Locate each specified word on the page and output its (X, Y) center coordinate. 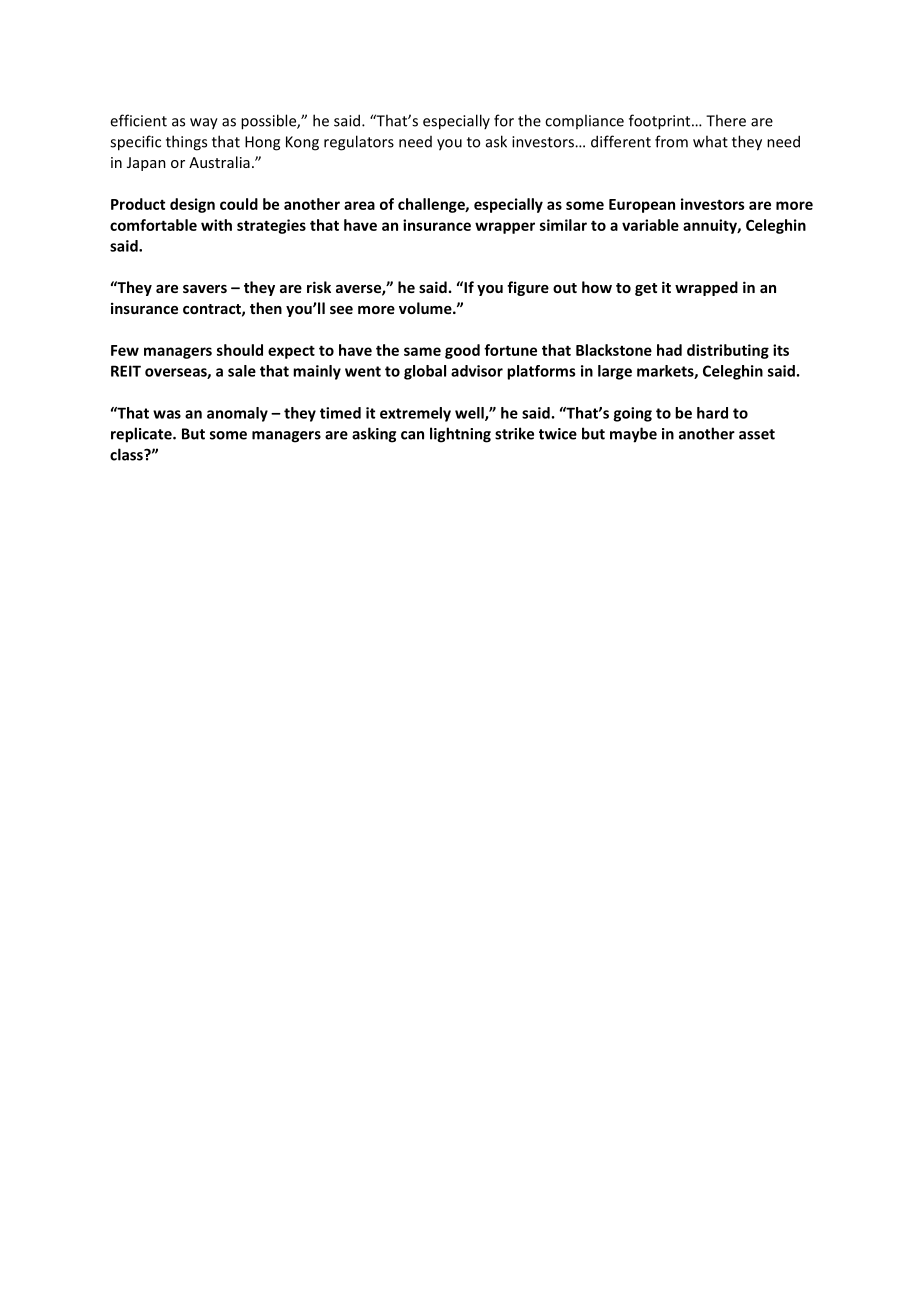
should (240, 350)
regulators (359, 143)
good (462, 351)
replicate (142, 435)
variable (650, 225)
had (669, 350)
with (216, 225)
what (710, 141)
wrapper (505, 228)
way (204, 124)
